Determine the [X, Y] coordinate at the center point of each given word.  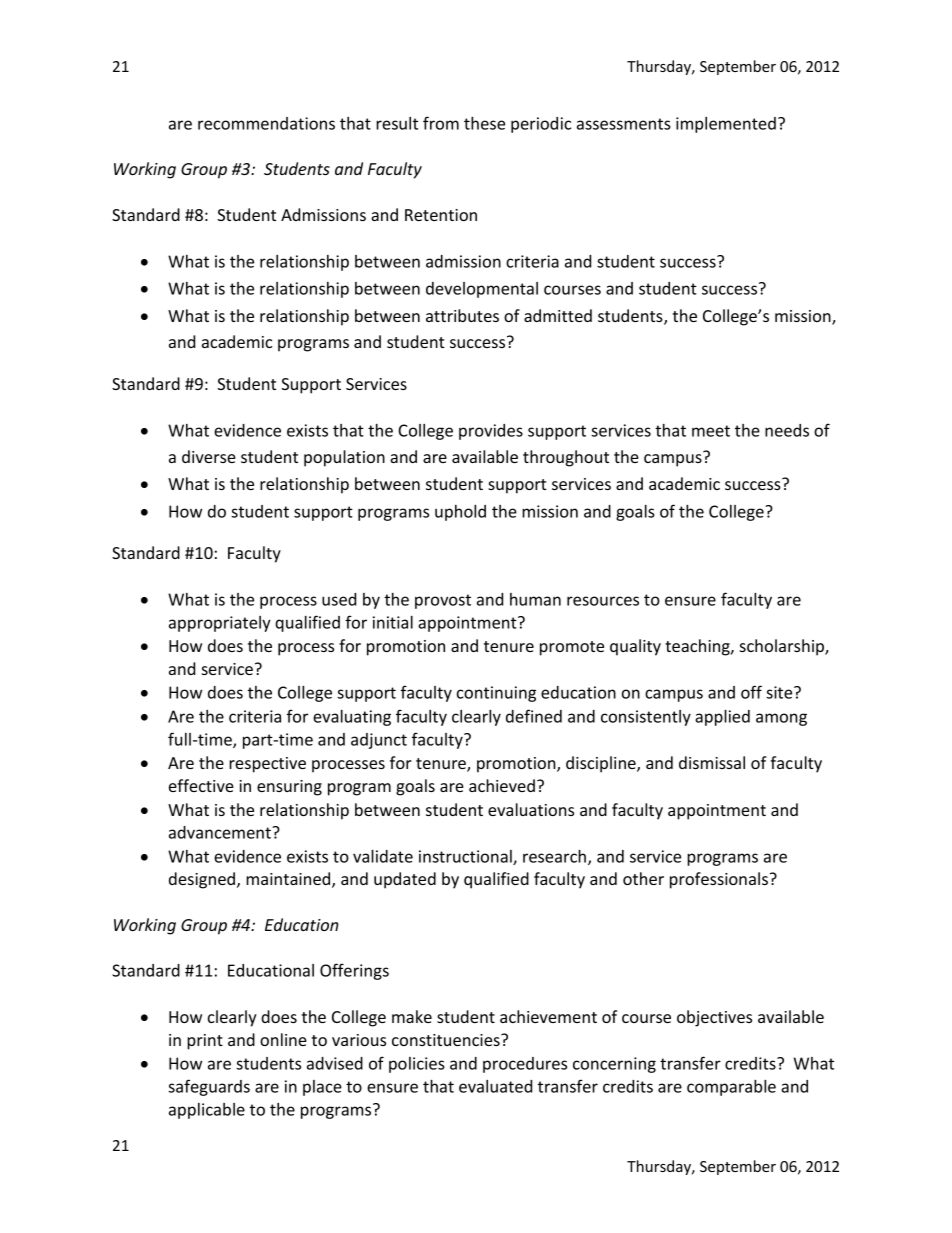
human [535, 599]
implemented [726, 125]
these [484, 123]
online [283, 1039]
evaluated [495, 1086]
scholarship [783, 647]
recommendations [266, 123]
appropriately [220, 624]
